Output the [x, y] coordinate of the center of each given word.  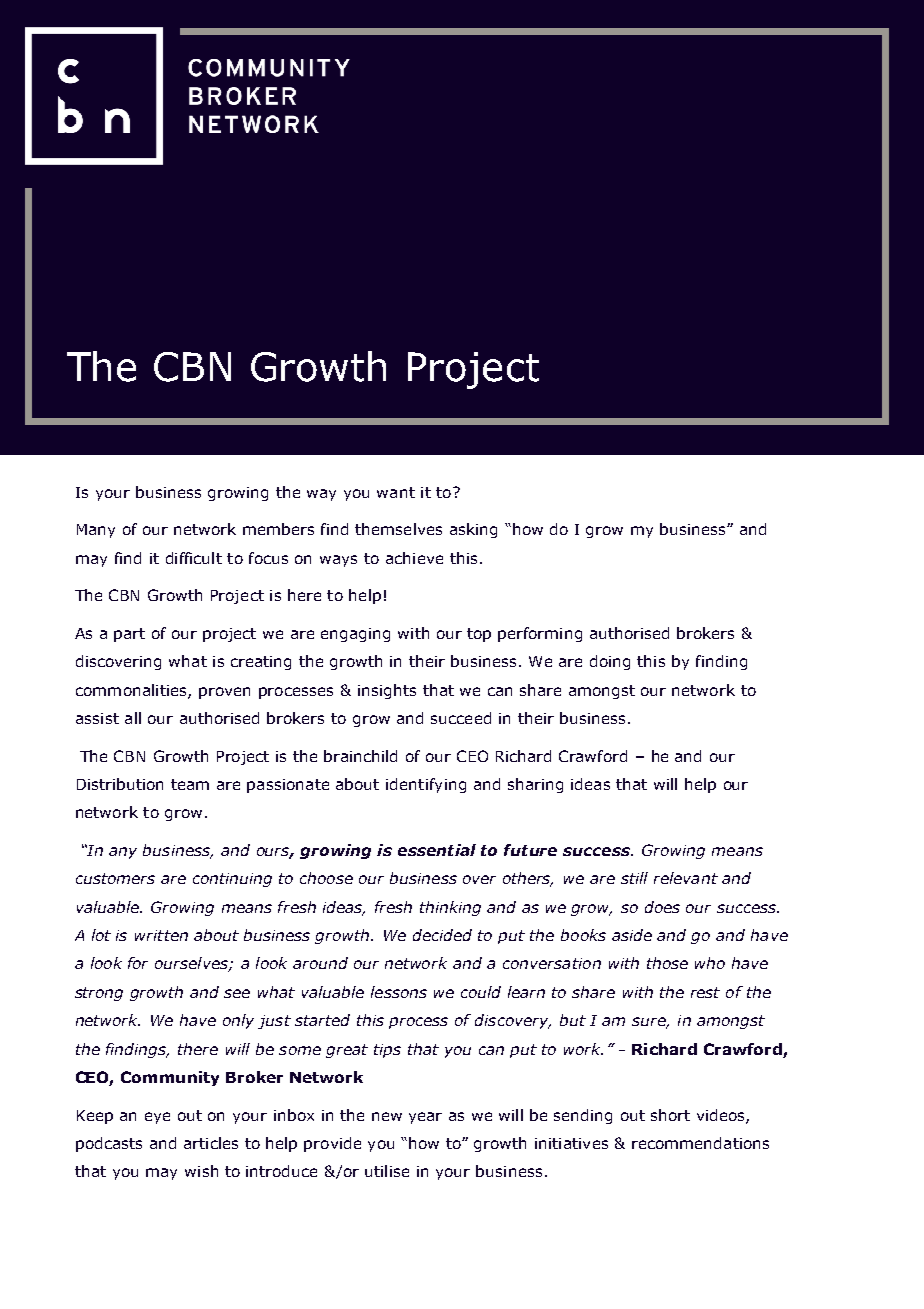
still [634, 878]
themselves [398, 529]
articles [211, 1143]
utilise [387, 1171]
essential [437, 850]
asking [473, 530]
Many [96, 531]
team [190, 784]
